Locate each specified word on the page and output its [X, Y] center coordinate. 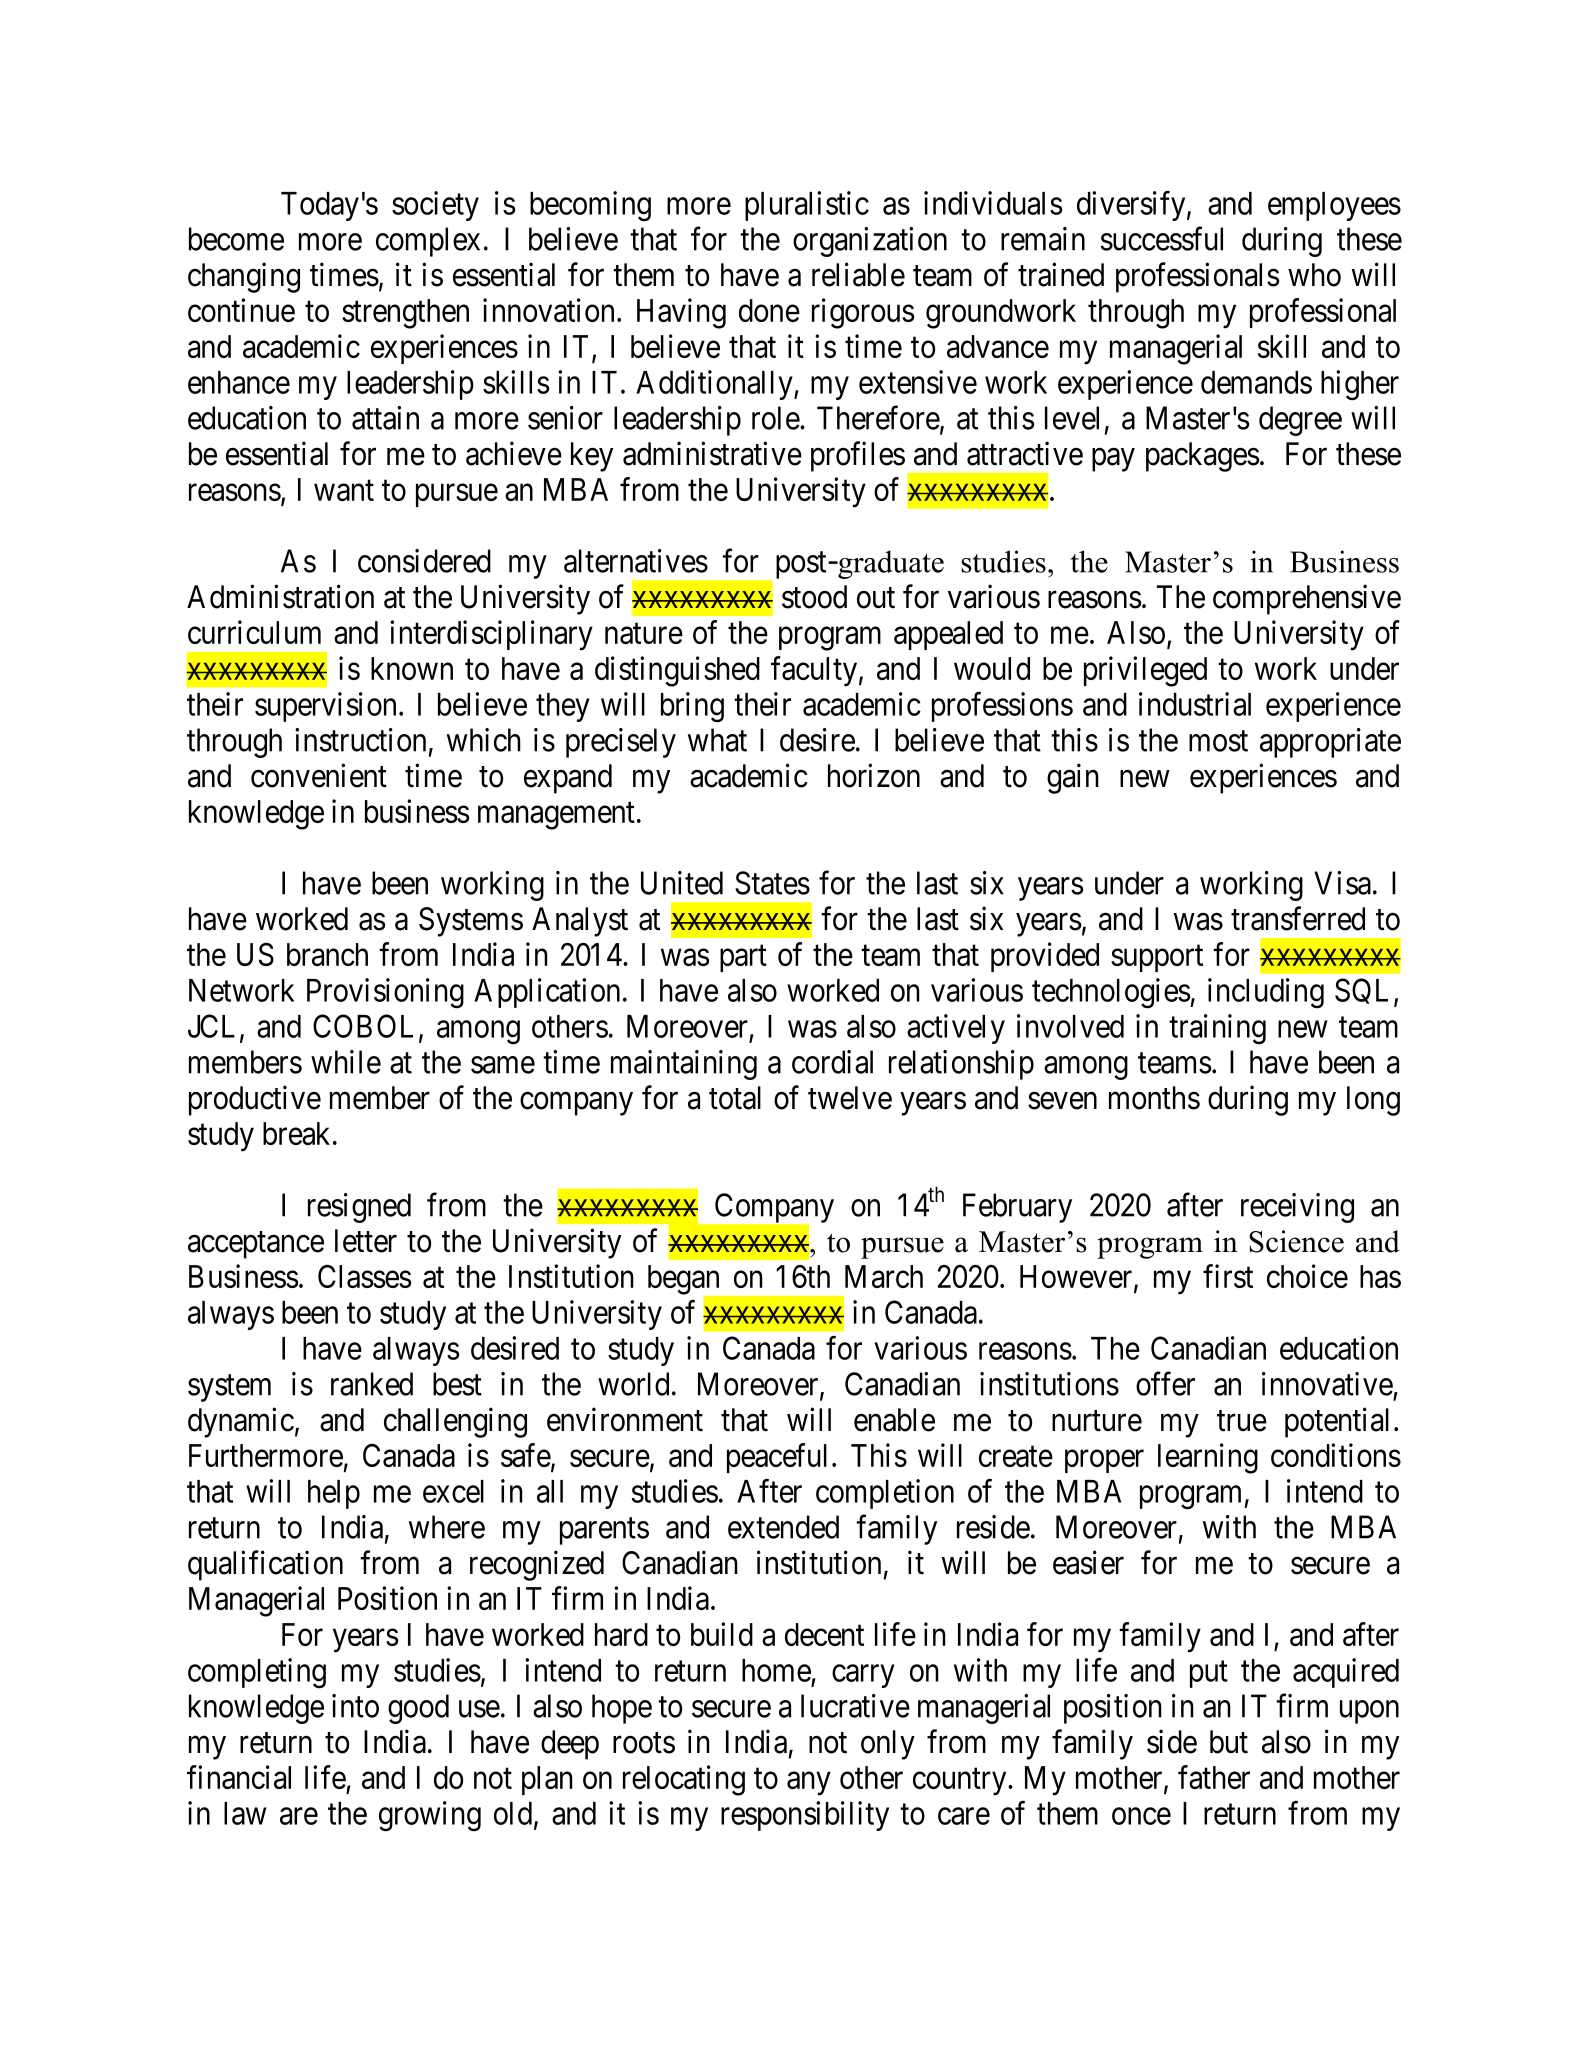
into [355, 1706]
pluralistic [807, 206]
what [717, 740]
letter [366, 1241]
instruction [360, 740]
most [1218, 741]
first [1228, 1276]
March [884, 1276]
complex [428, 242]
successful [1162, 239]
